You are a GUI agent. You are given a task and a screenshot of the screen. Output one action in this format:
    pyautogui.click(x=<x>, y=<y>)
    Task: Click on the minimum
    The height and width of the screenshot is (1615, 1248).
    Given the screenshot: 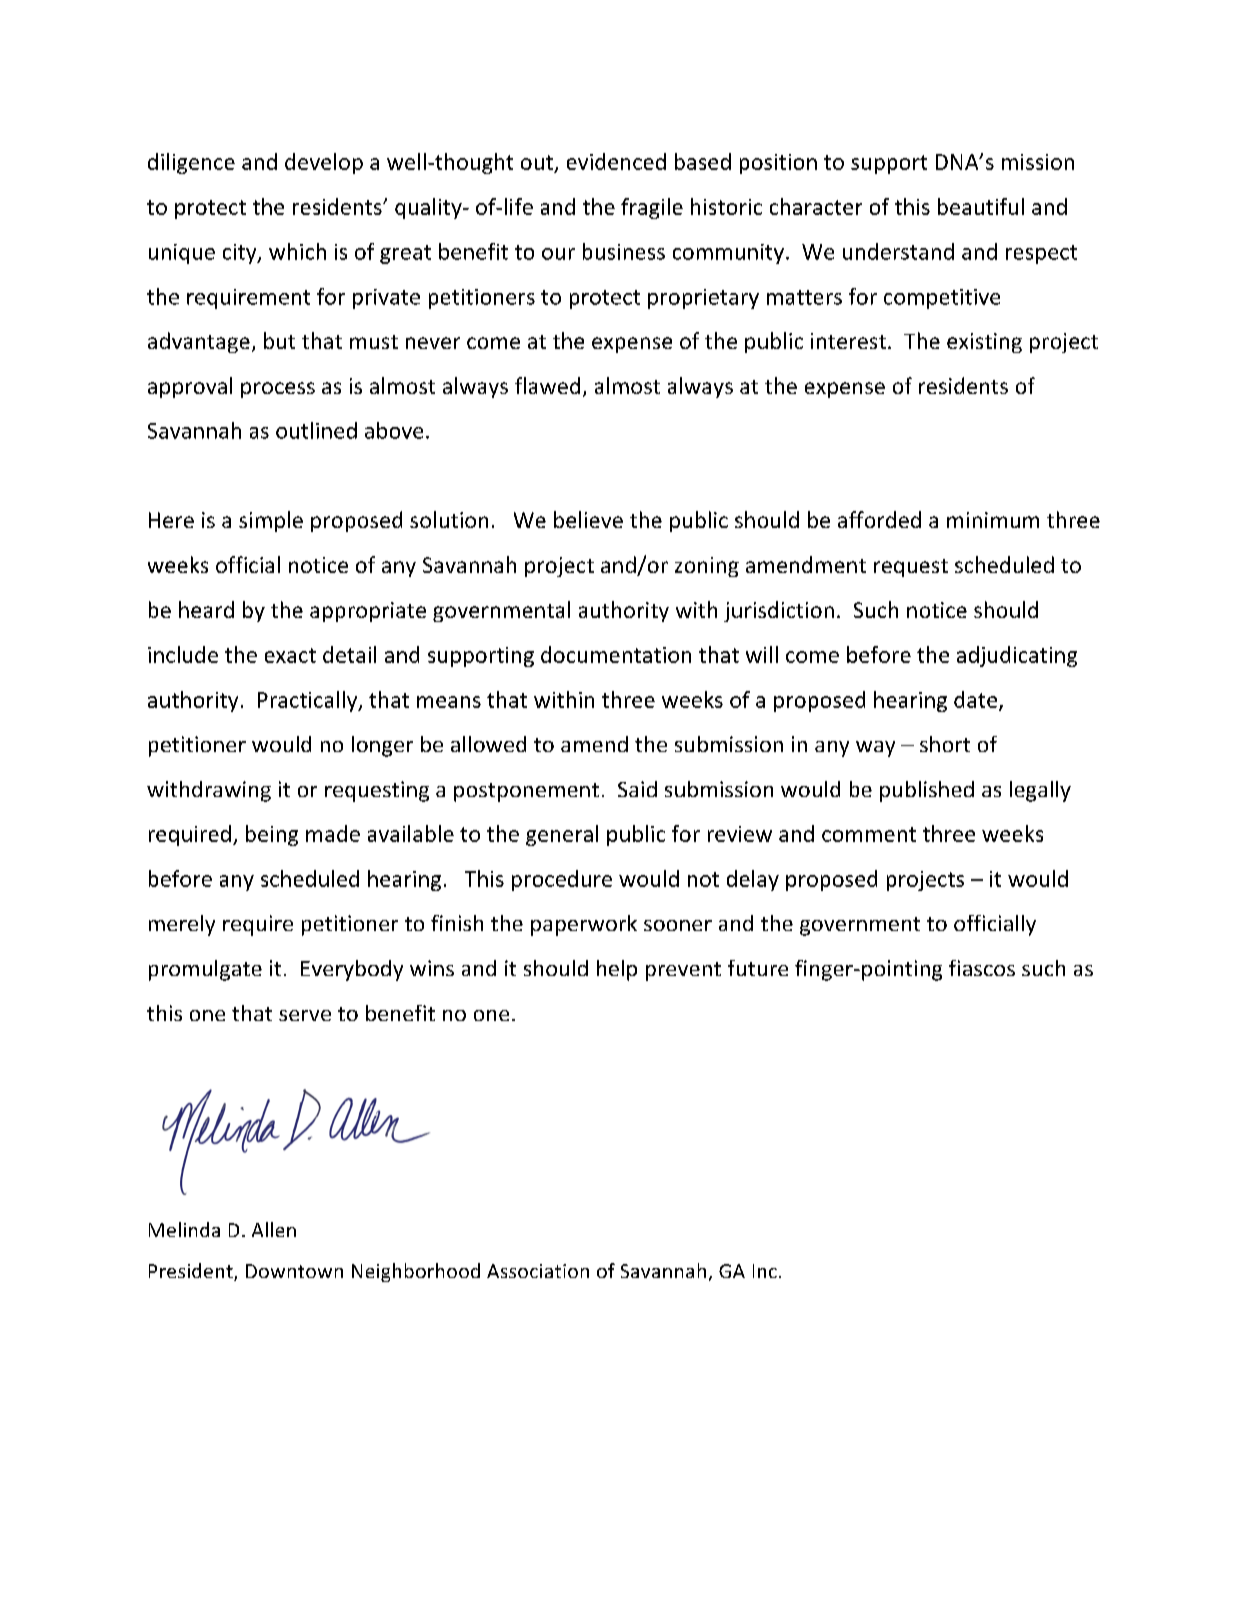 What is the action you would take?
    pyautogui.click(x=993, y=520)
